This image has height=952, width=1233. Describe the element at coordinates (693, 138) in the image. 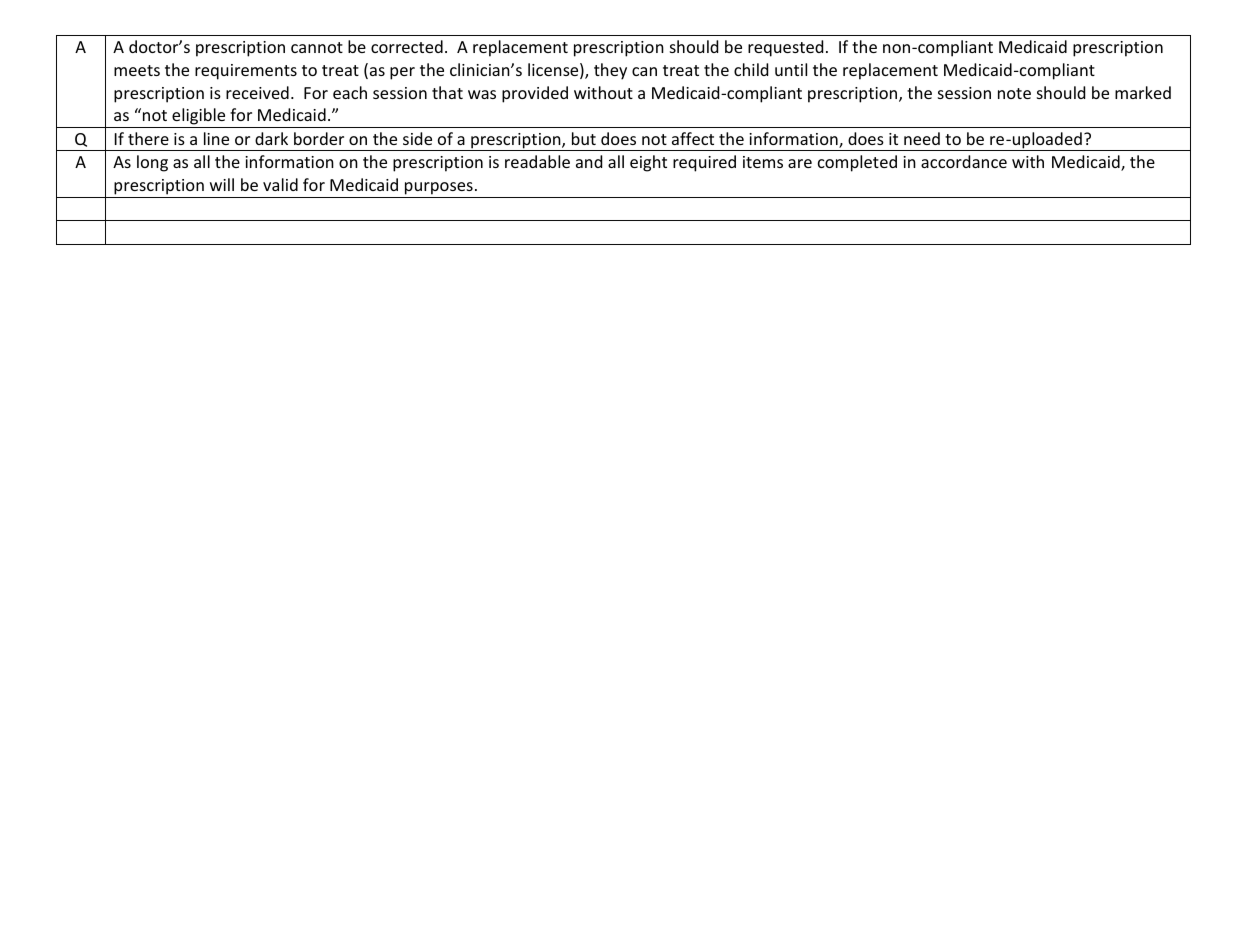

I see `affect` at that location.
